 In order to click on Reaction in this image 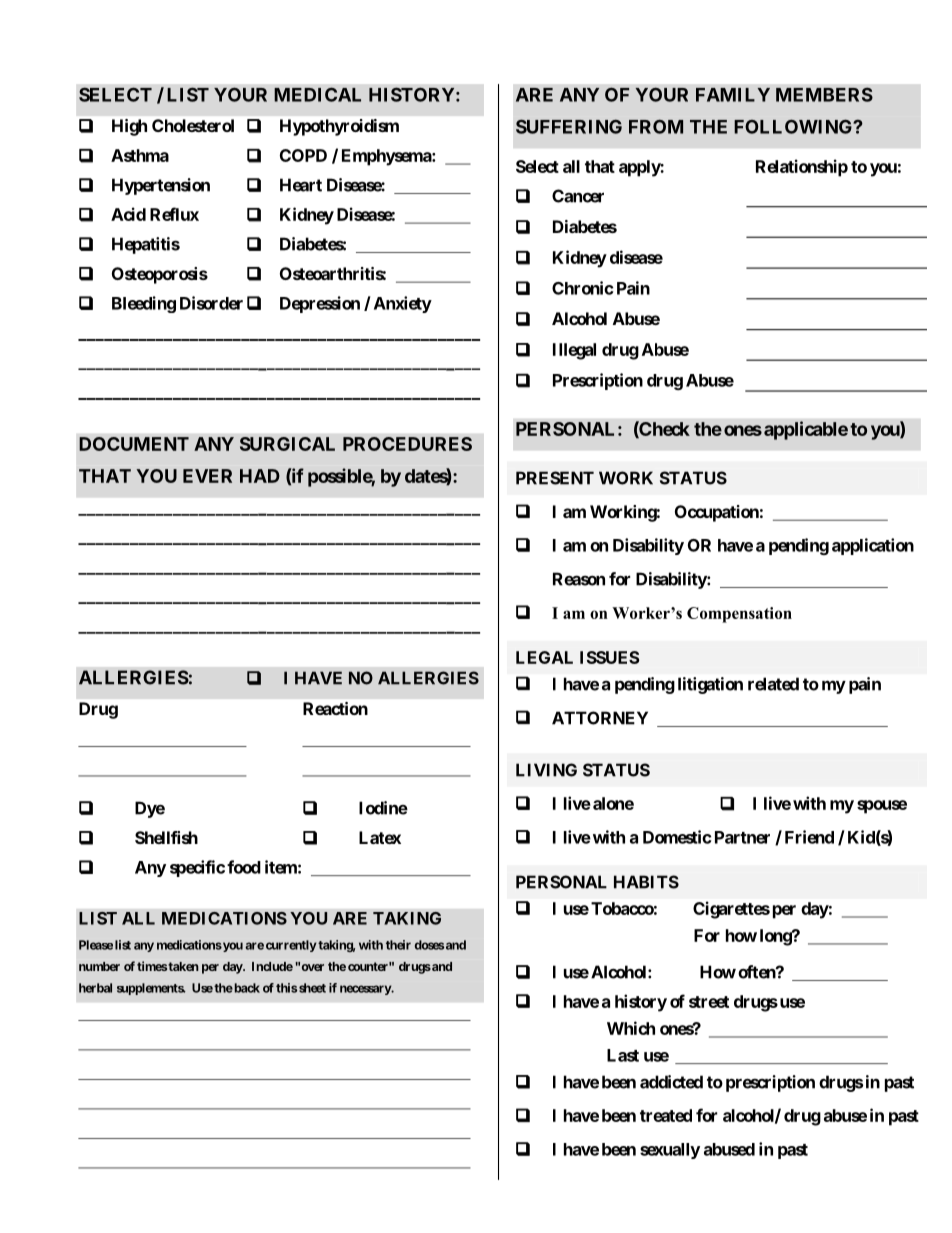, I will do `click(335, 708)`.
